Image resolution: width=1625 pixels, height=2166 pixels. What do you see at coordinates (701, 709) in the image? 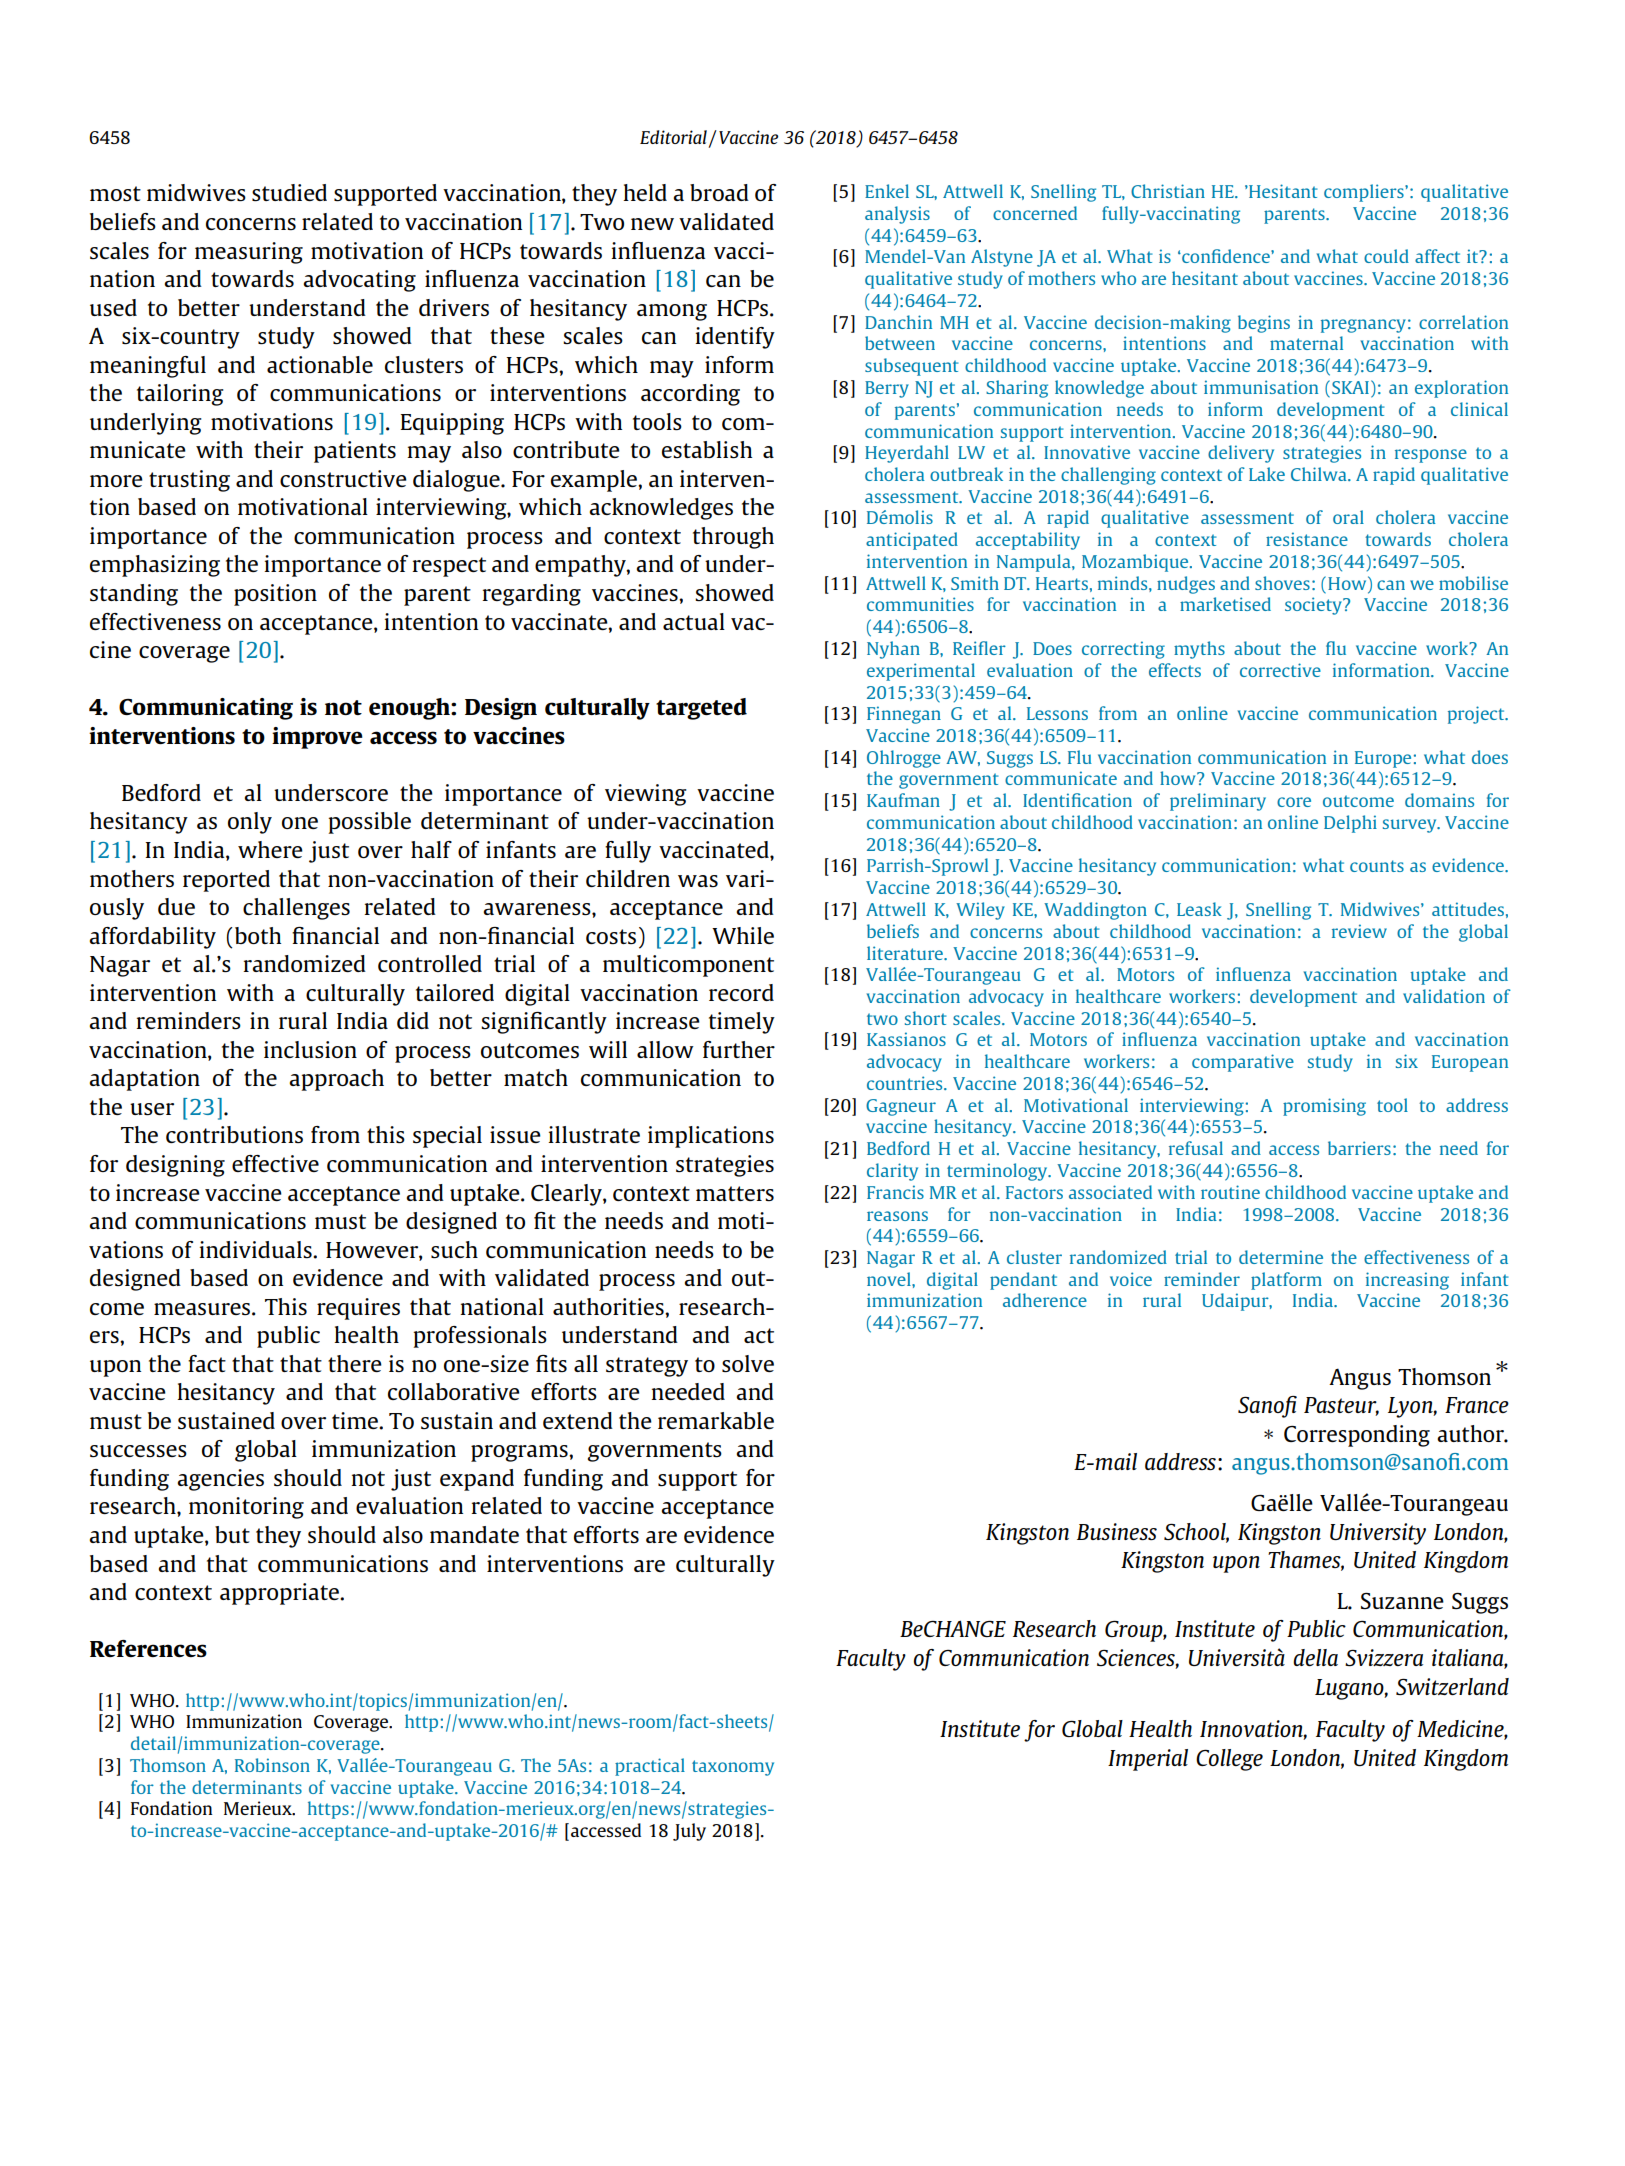
I see `targeted` at bounding box center [701, 709].
